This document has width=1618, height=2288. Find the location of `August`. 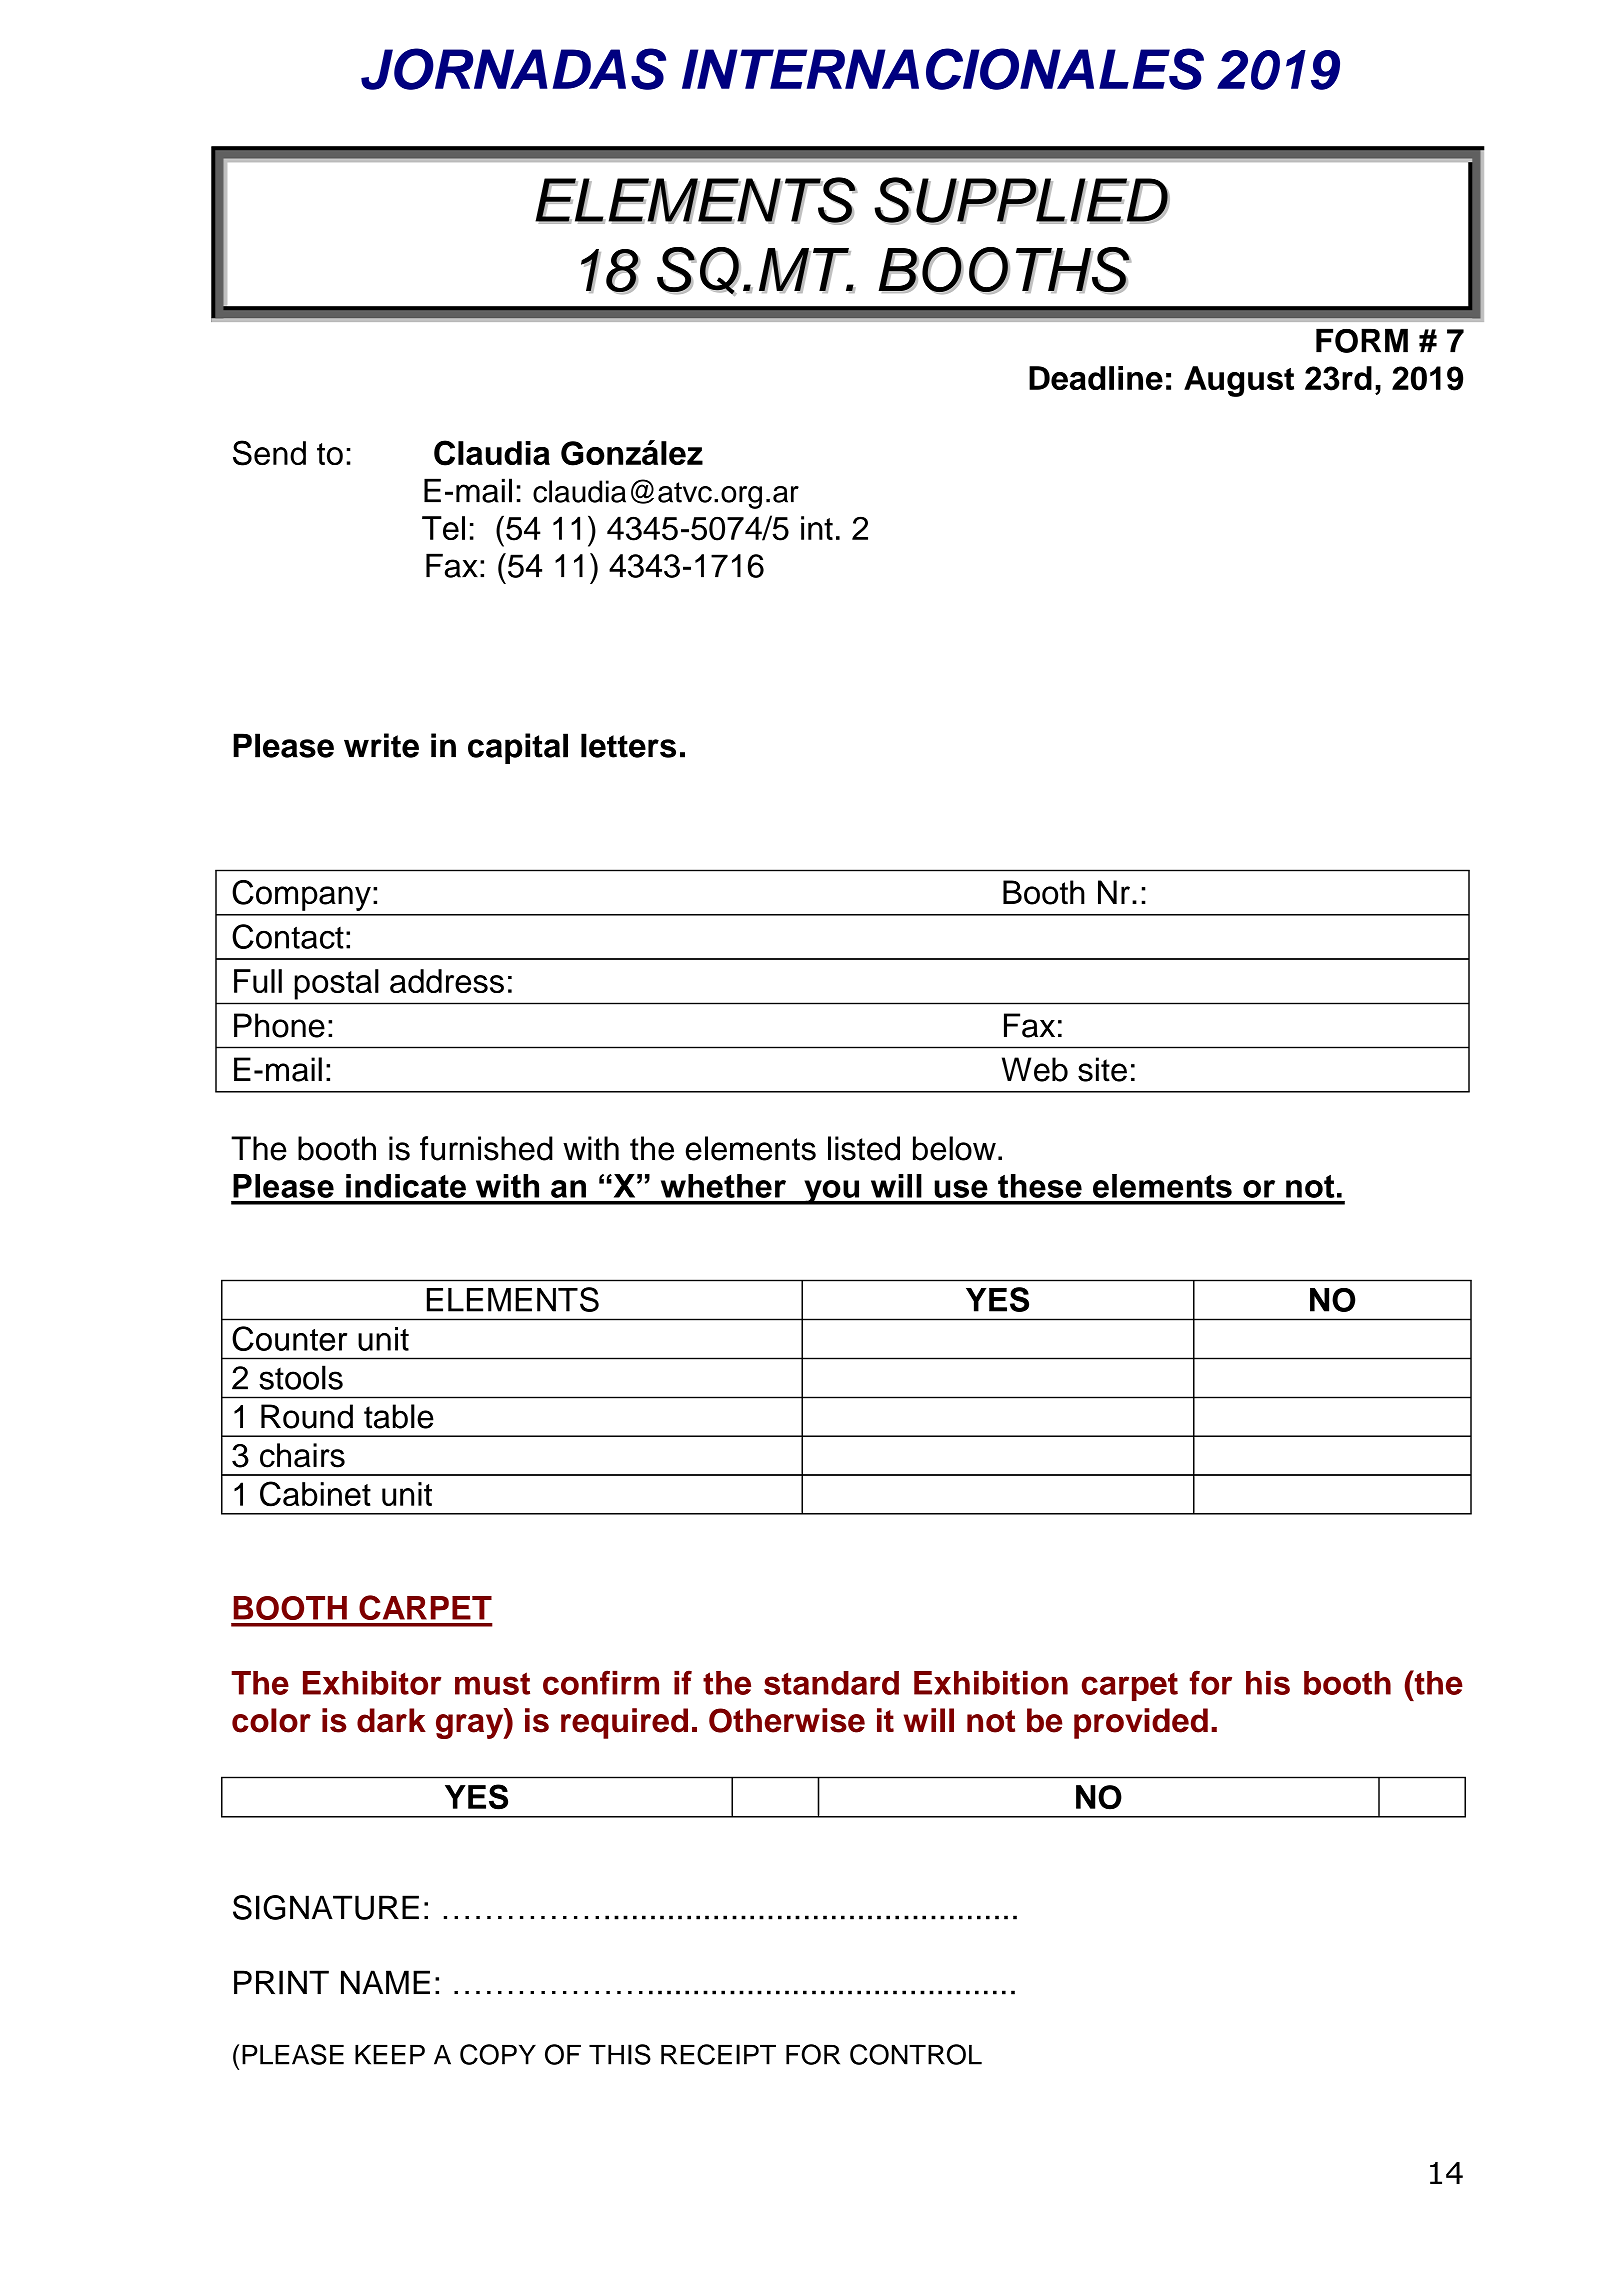

August is located at coordinates (1239, 381).
